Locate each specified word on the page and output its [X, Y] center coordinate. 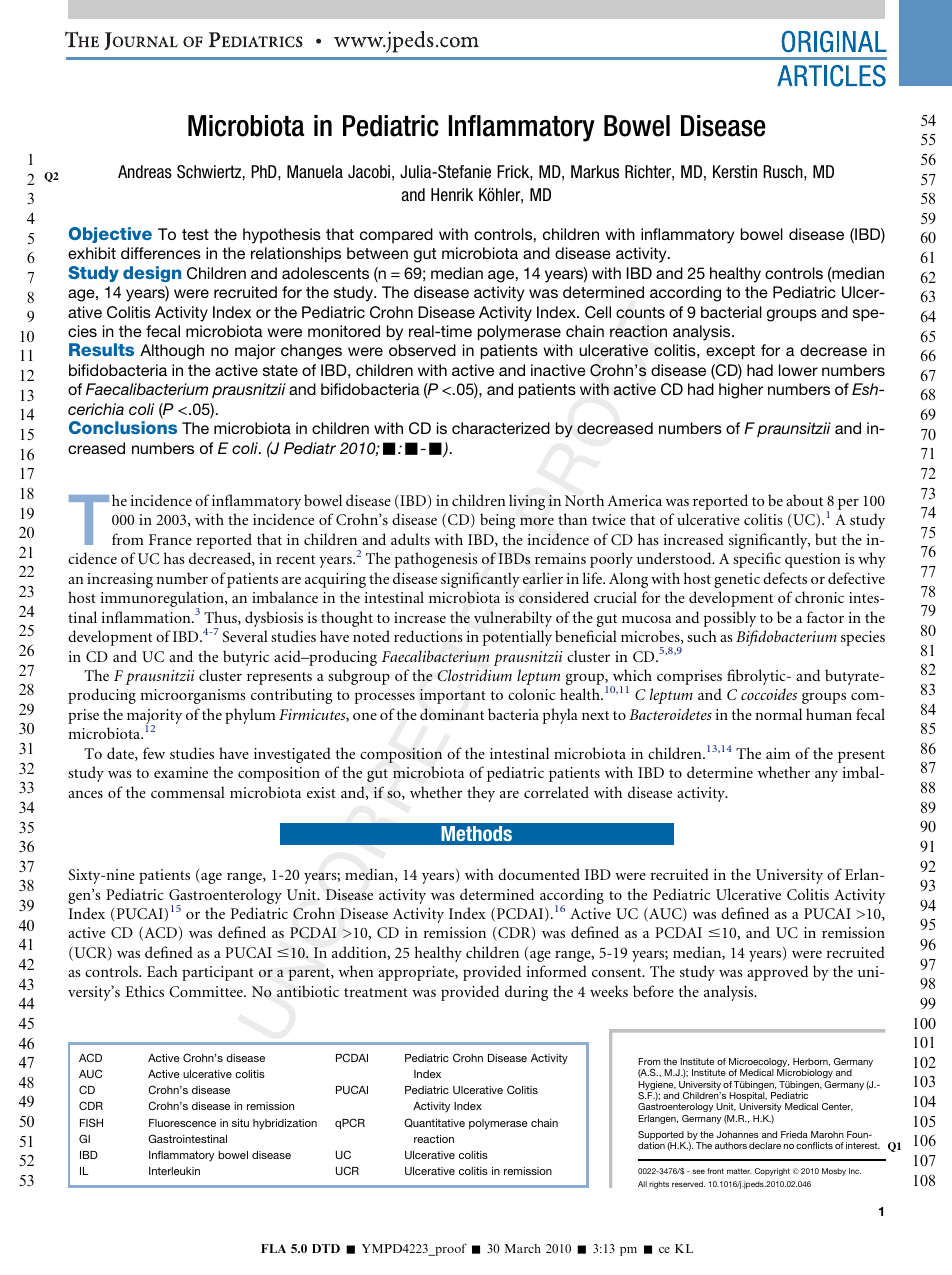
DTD [326, 1248]
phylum [250, 716]
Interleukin [174, 1171]
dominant [452, 714]
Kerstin [735, 172]
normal [778, 714]
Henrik [452, 194]
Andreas [145, 171]
